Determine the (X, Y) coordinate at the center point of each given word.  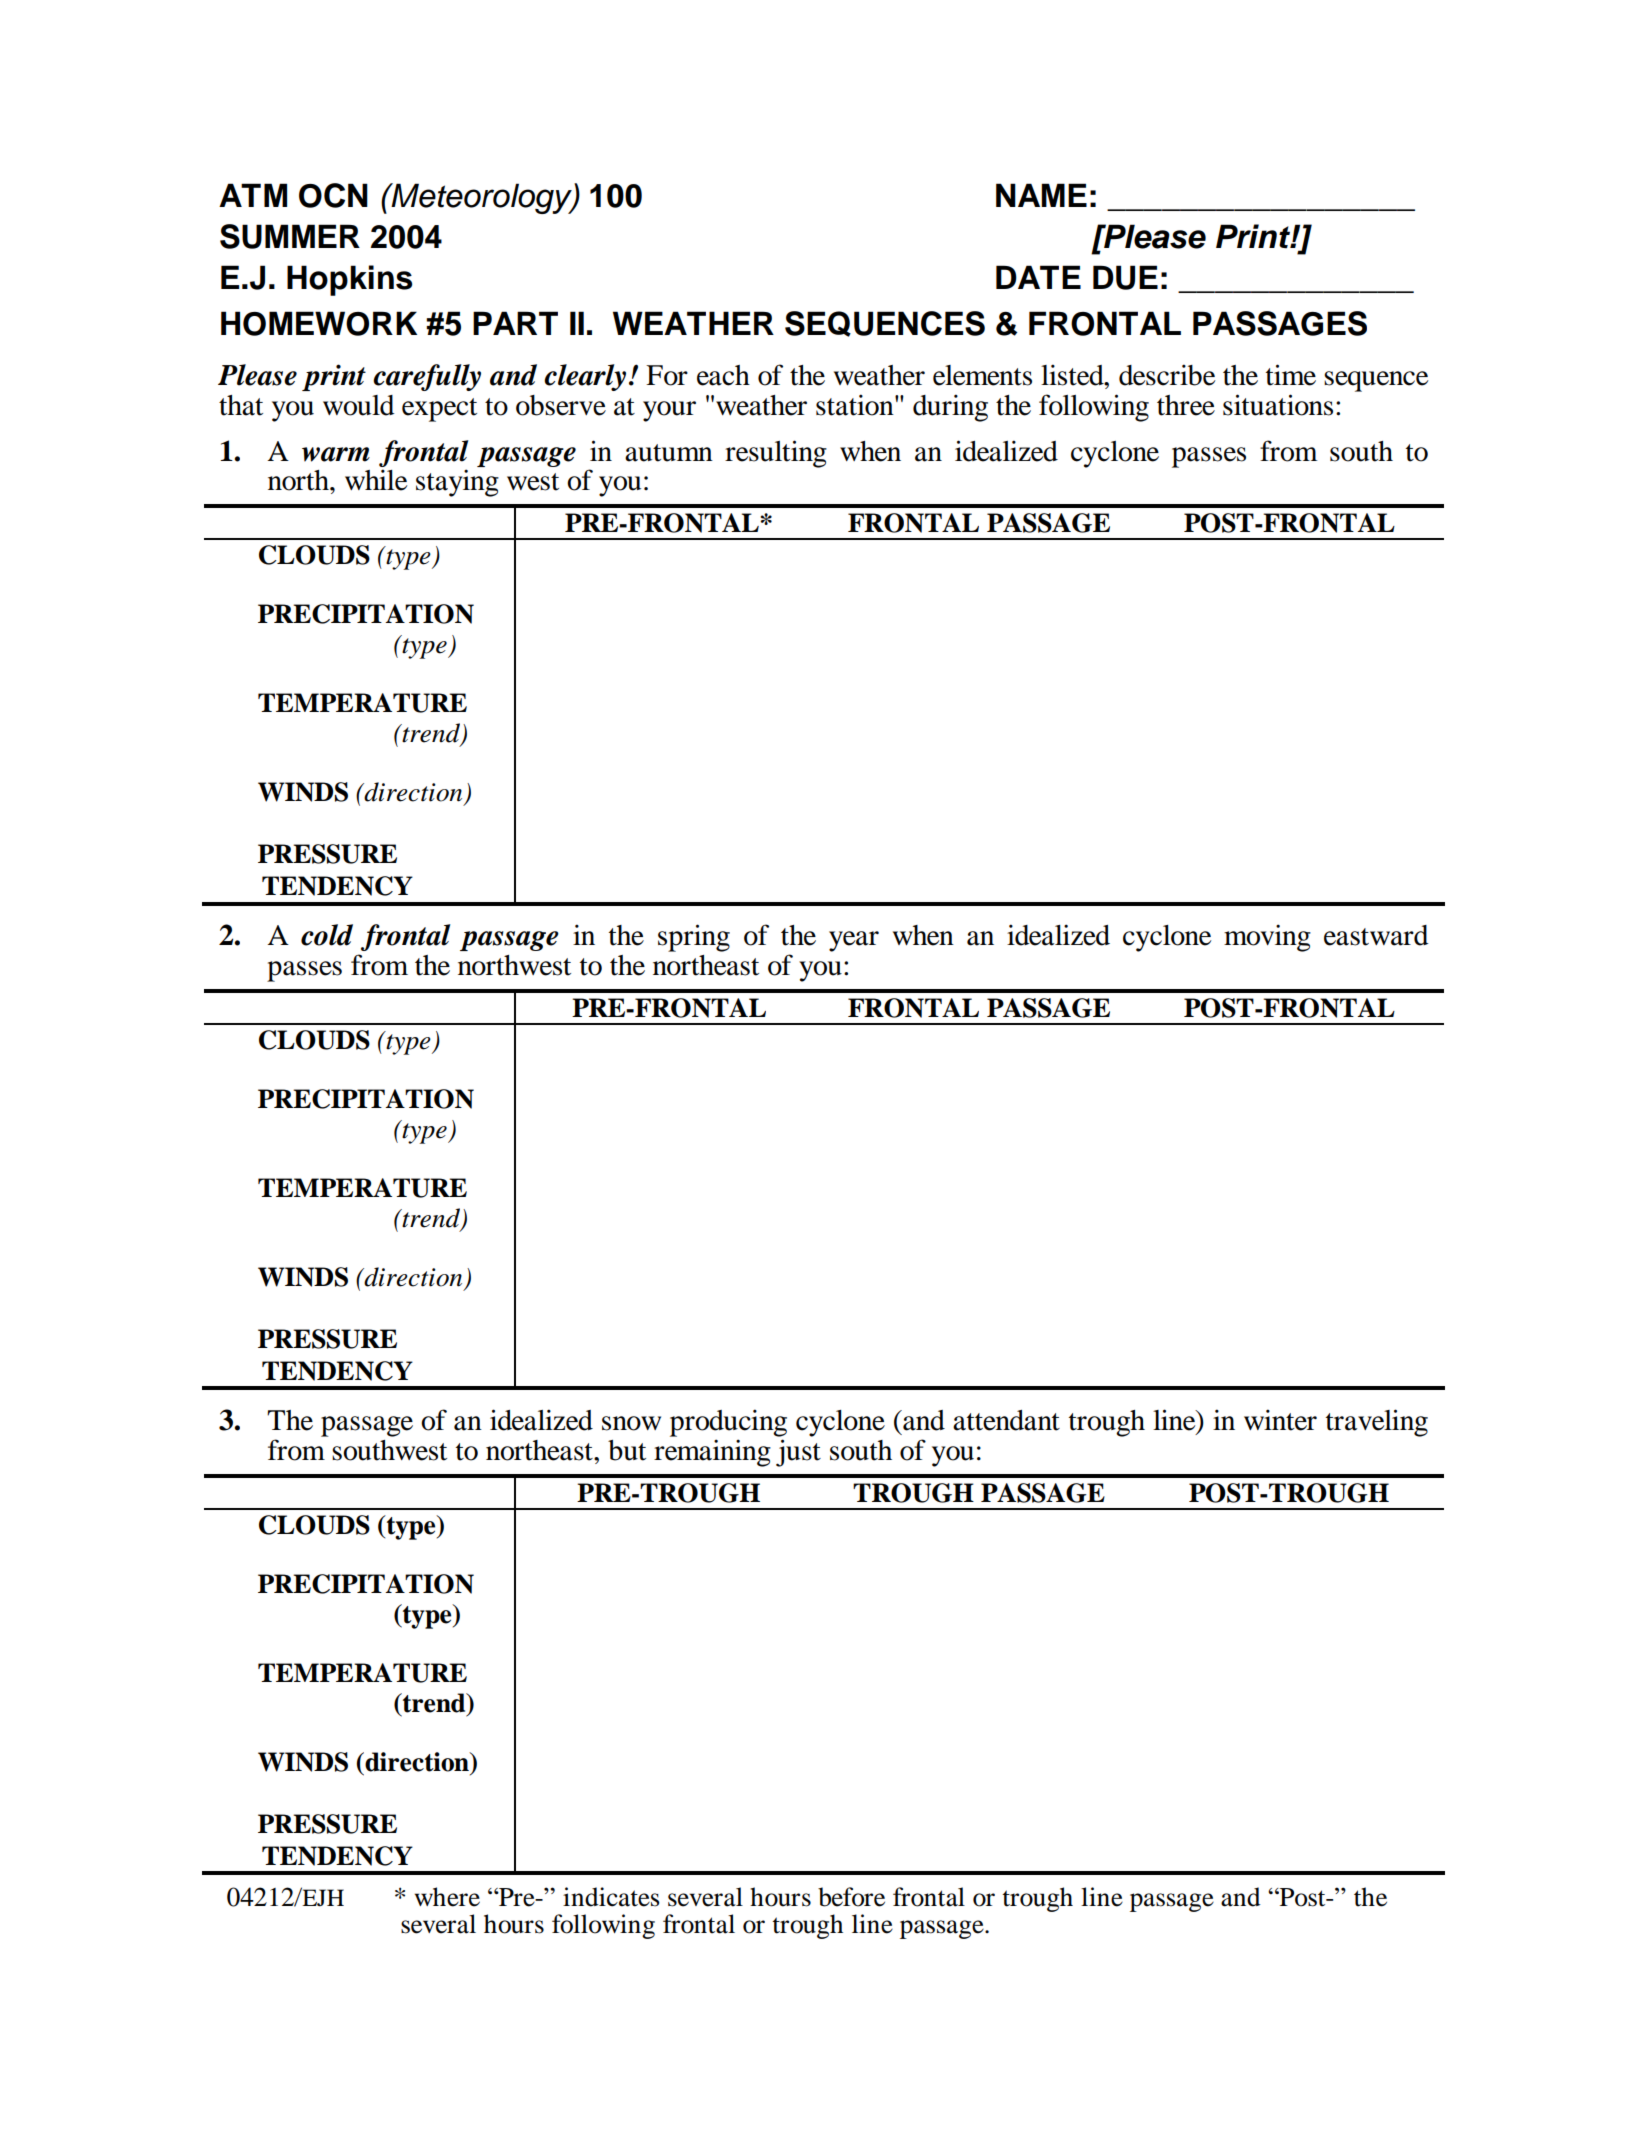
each (723, 375)
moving (1267, 938)
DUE (1125, 277)
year (854, 941)
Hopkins (349, 280)
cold (327, 935)
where (447, 1897)
